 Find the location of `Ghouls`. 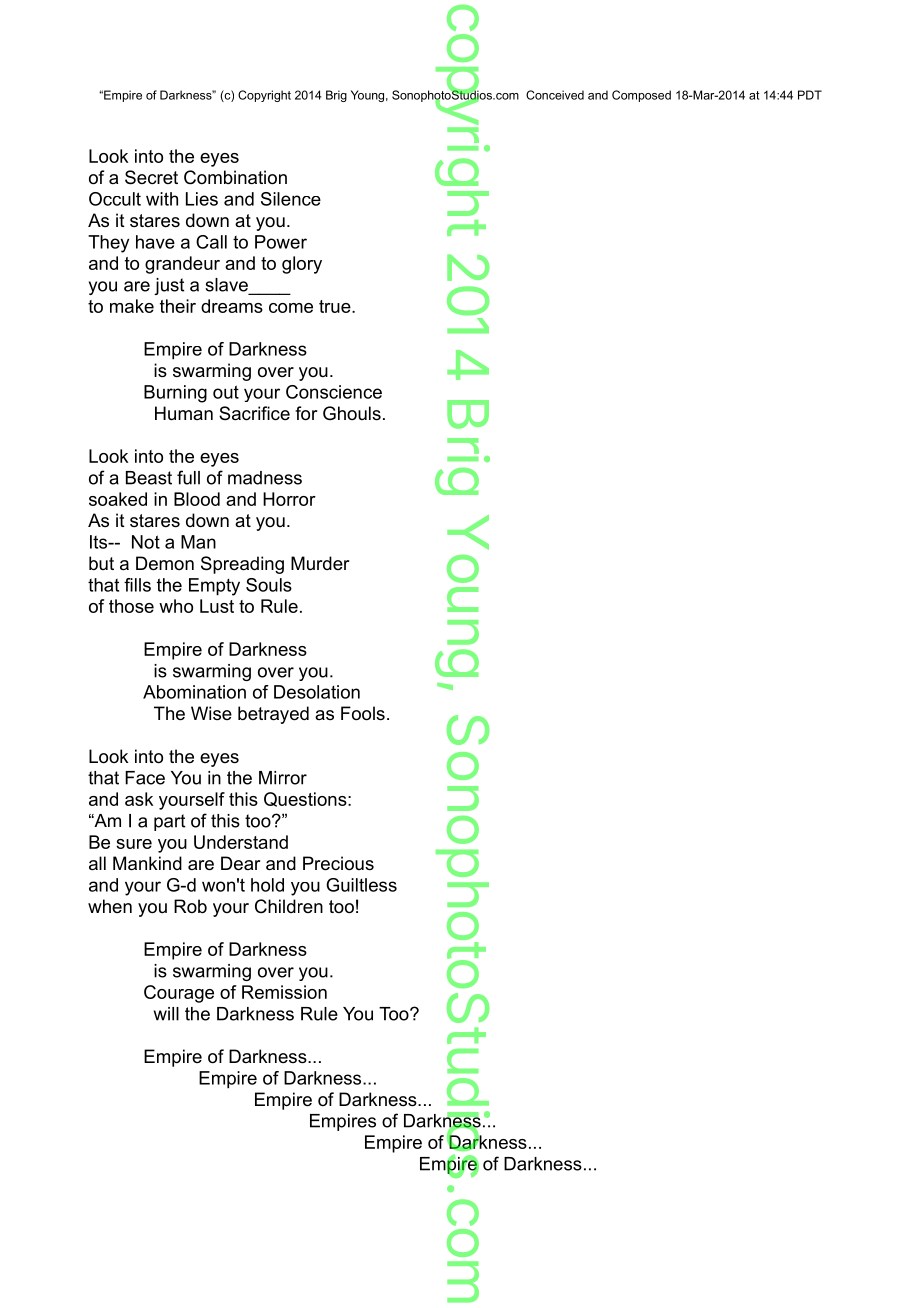

Ghouls is located at coordinates (352, 413).
